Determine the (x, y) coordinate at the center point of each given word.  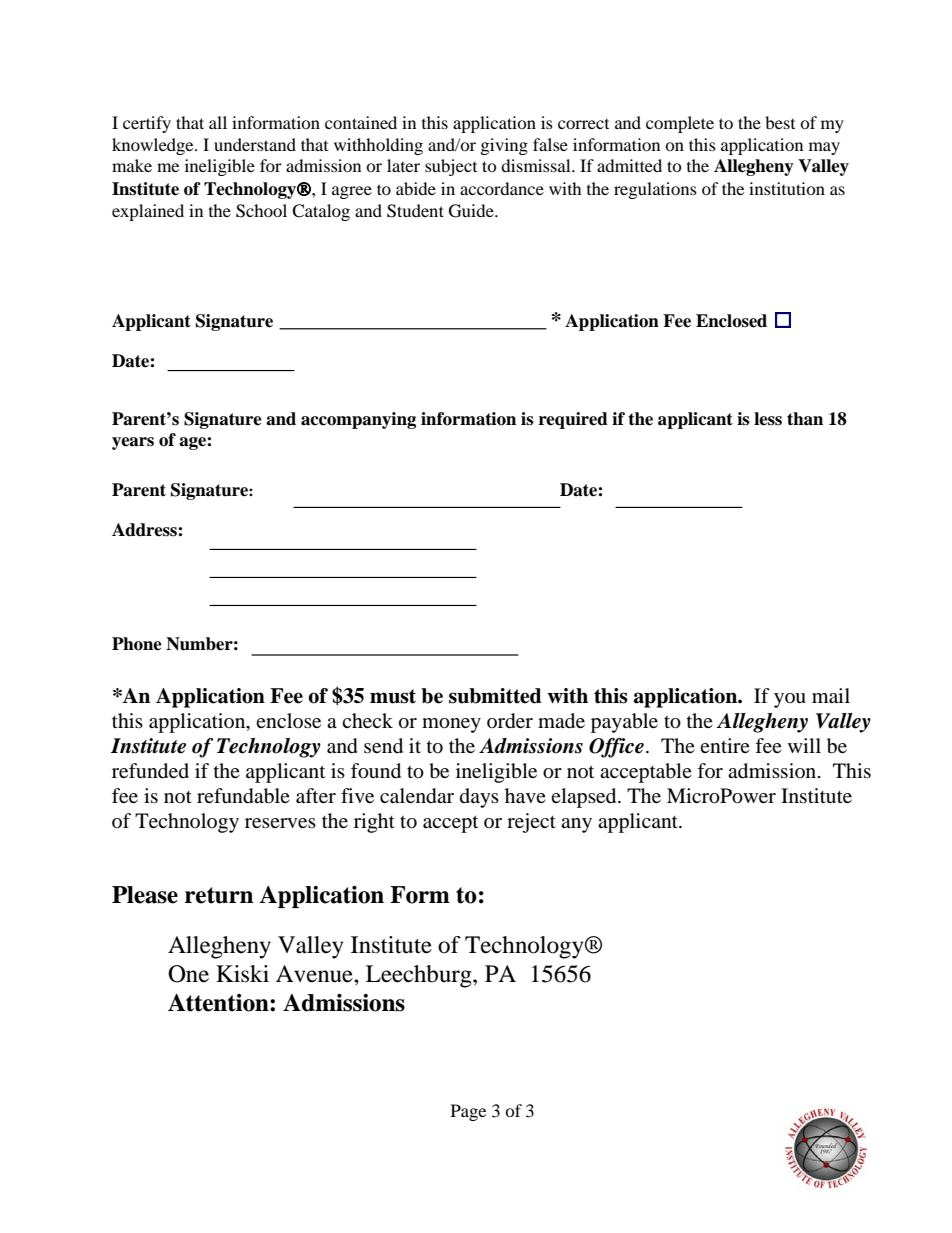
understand (255, 144)
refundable (243, 796)
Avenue (315, 974)
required (573, 420)
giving (504, 146)
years (133, 443)
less (768, 419)
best (780, 122)
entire (725, 745)
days (479, 798)
